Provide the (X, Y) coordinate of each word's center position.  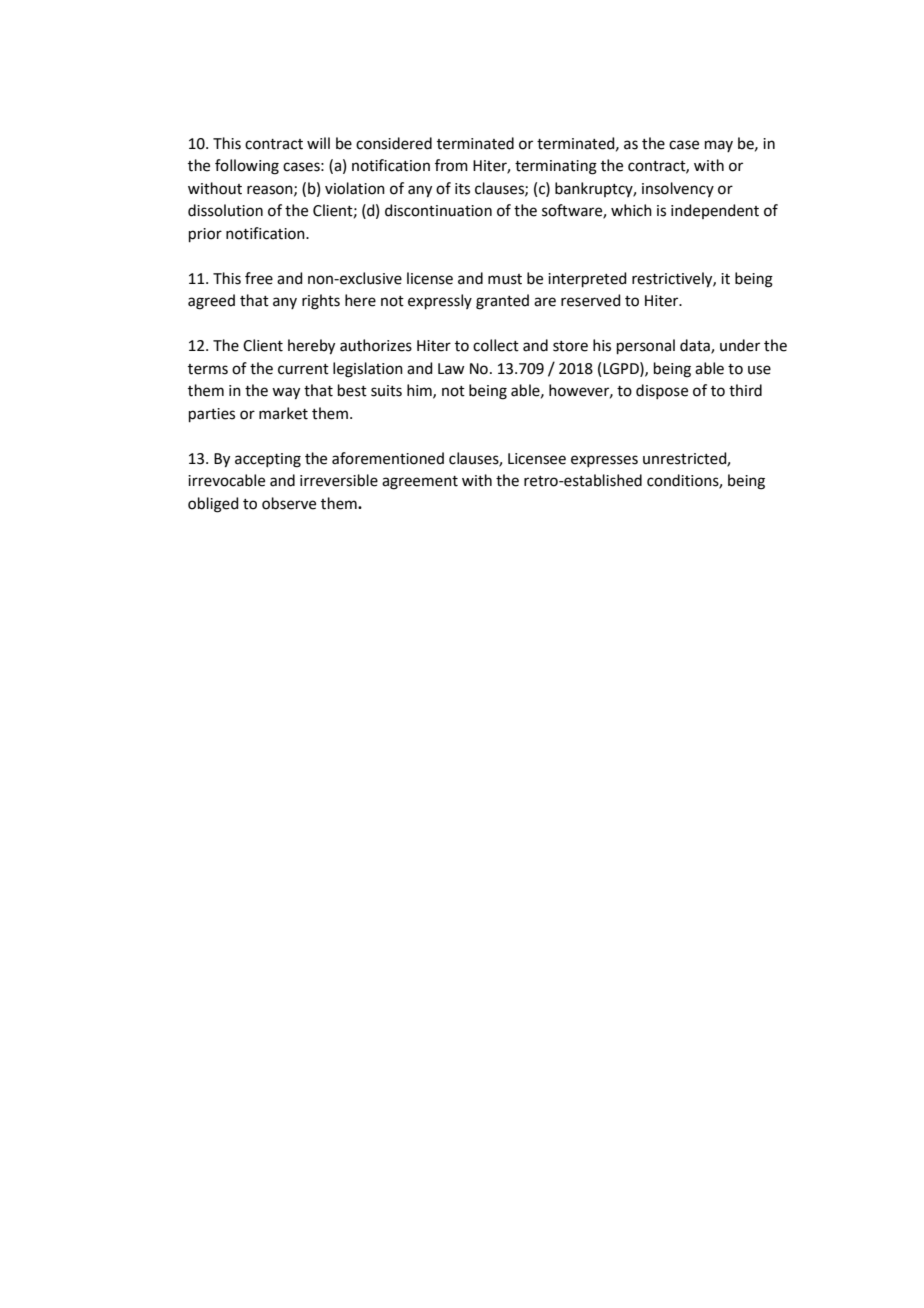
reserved (591, 300)
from (451, 165)
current (303, 369)
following (247, 167)
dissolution (225, 210)
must (505, 279)
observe (289, 503)
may (719, 146)
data (696, 346)
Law (451, 369)
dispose (662, 391)
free (259, 278)
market (283, 413)
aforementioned (388, 458)
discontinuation (438, 210)
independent (715, 211)
